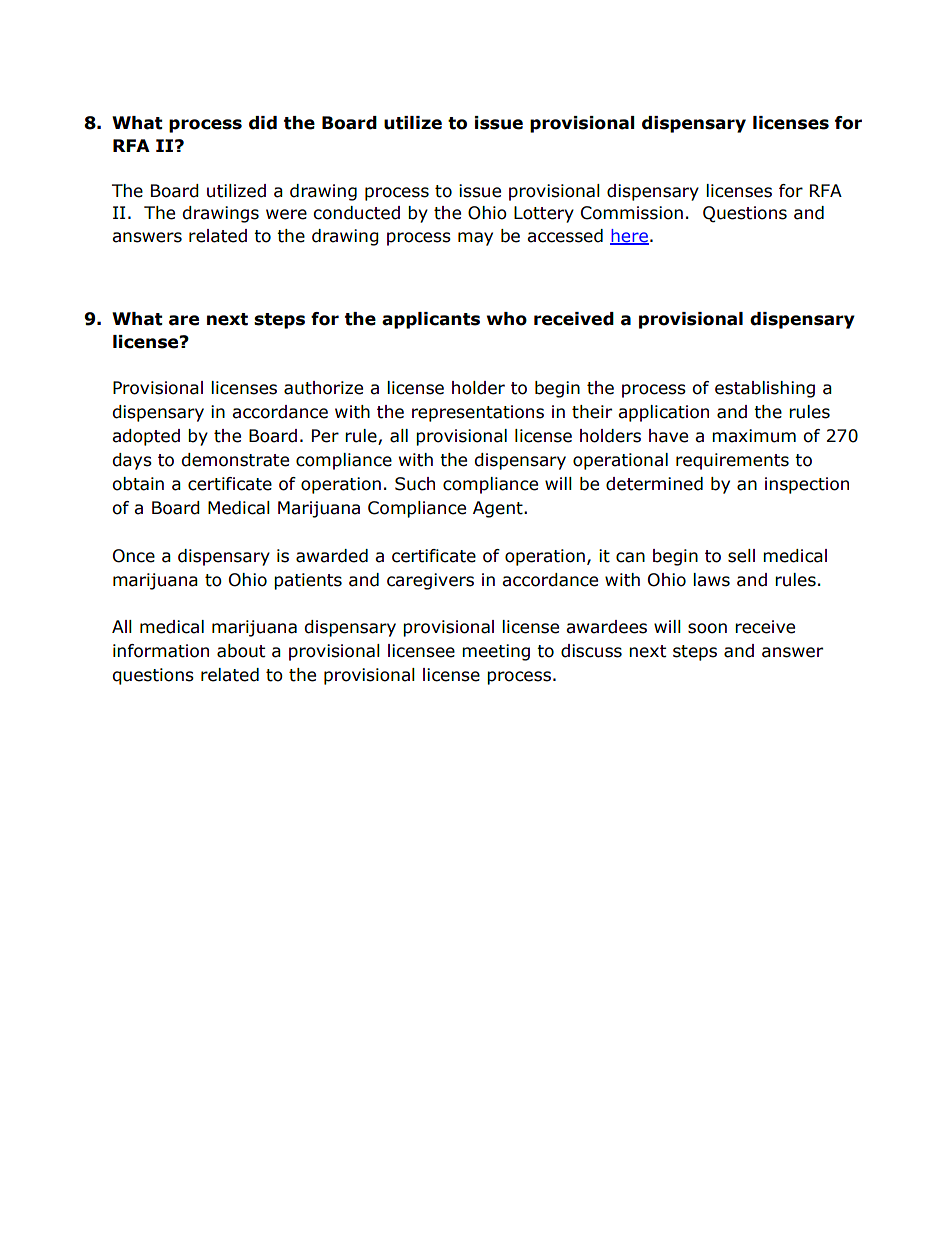 The width and height of the screenshot is (952, 1233). What do you see at coordinates (235, 460) in the screenshot?
I see `demonstrate` at bounding box center [235, 460].
